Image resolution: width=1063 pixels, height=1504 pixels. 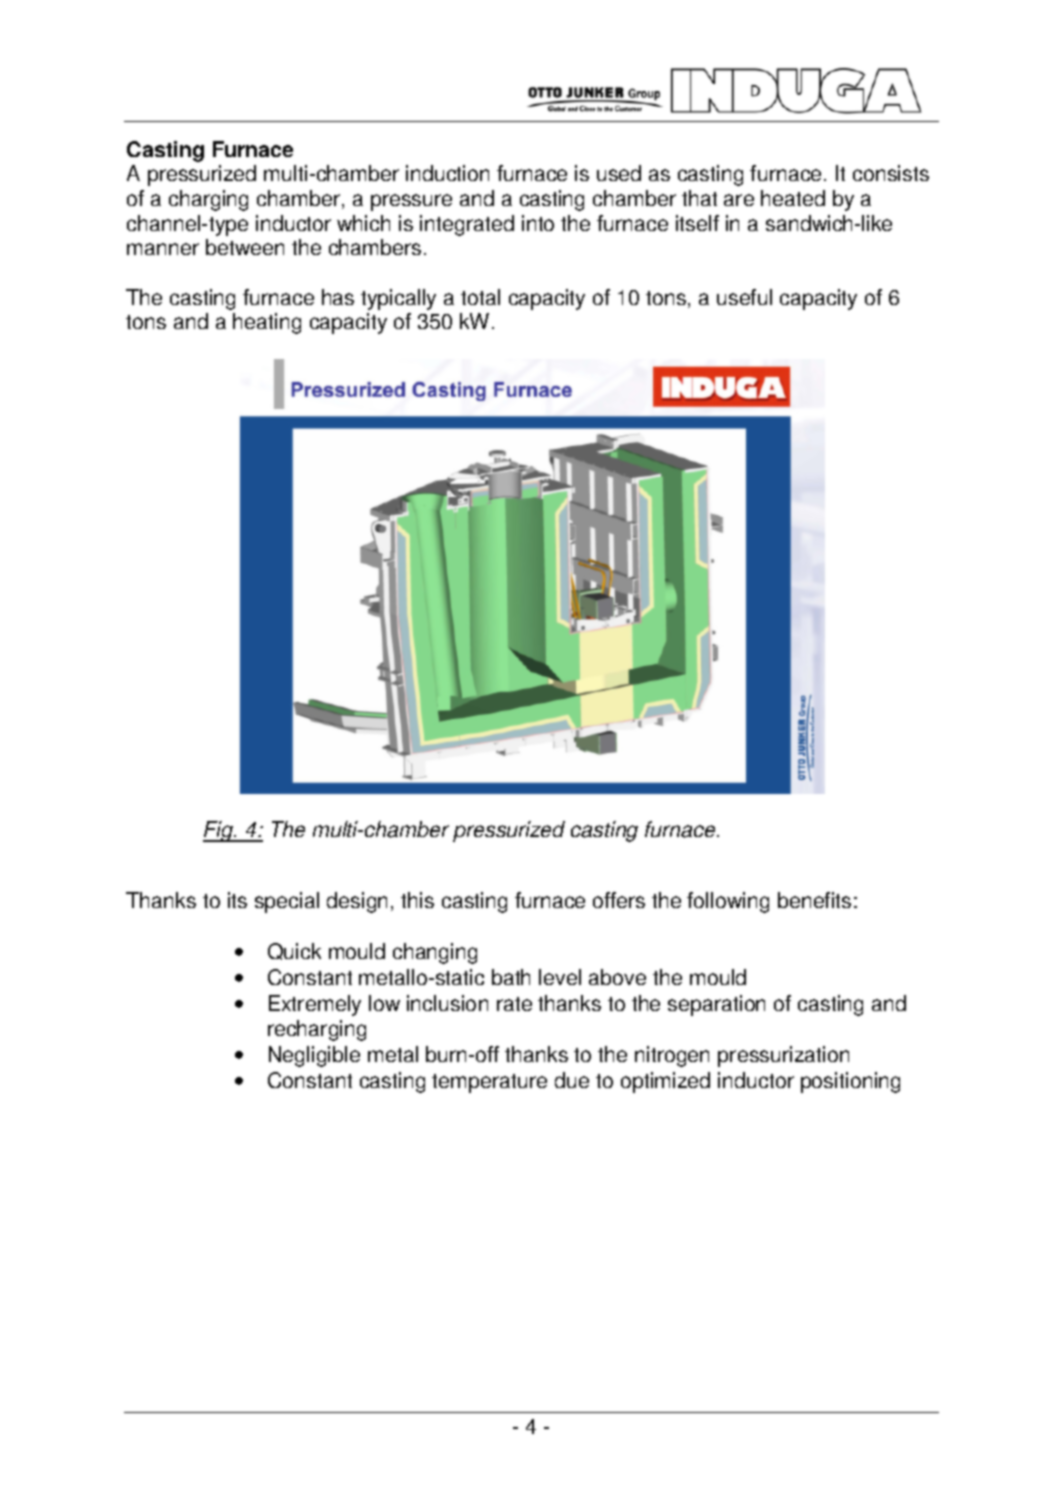 I want to click on into, so click(x=538, y=223).
